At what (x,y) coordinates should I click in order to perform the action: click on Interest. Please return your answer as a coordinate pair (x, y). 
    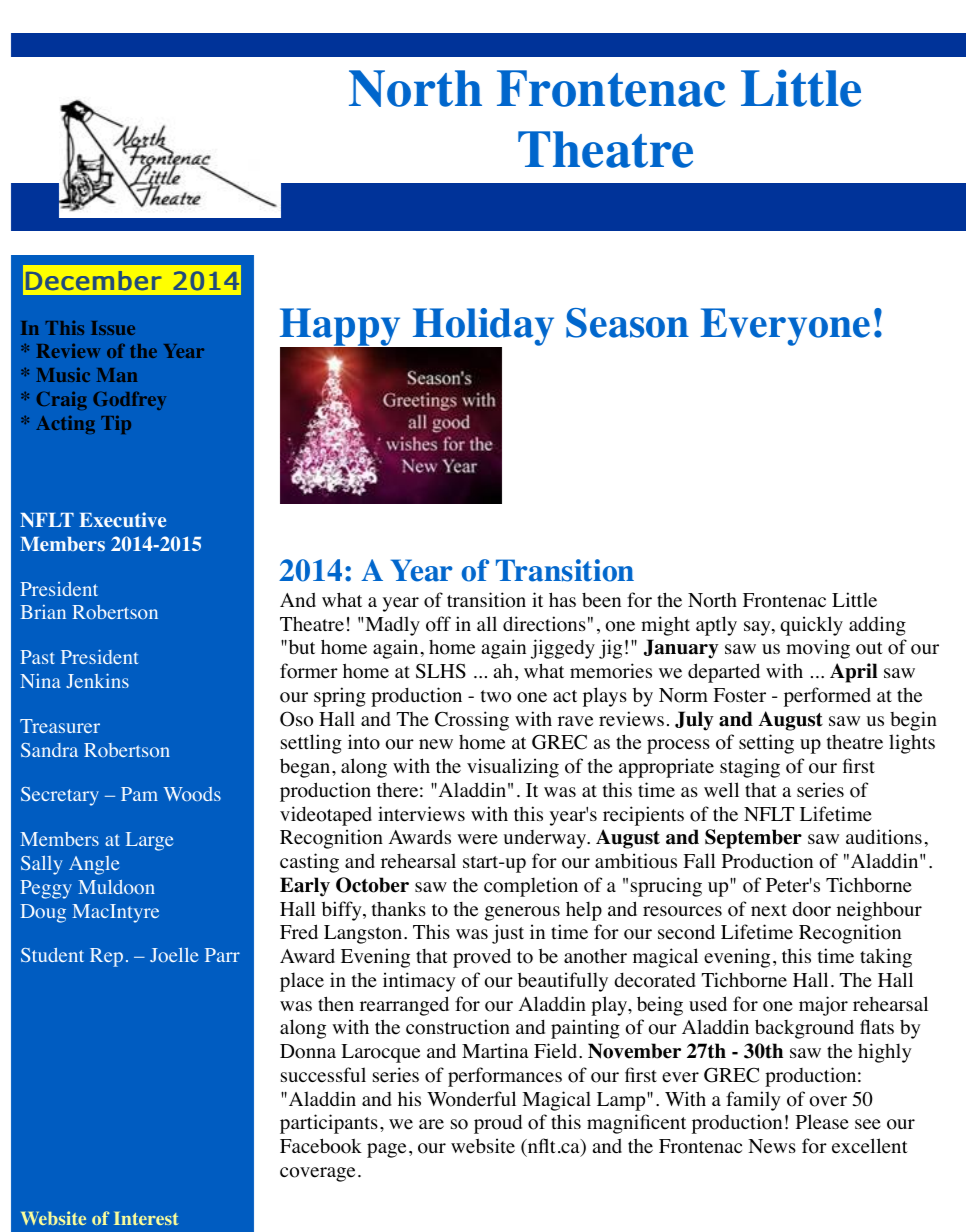
    Looking at the image, I should click on (146, 1218).
